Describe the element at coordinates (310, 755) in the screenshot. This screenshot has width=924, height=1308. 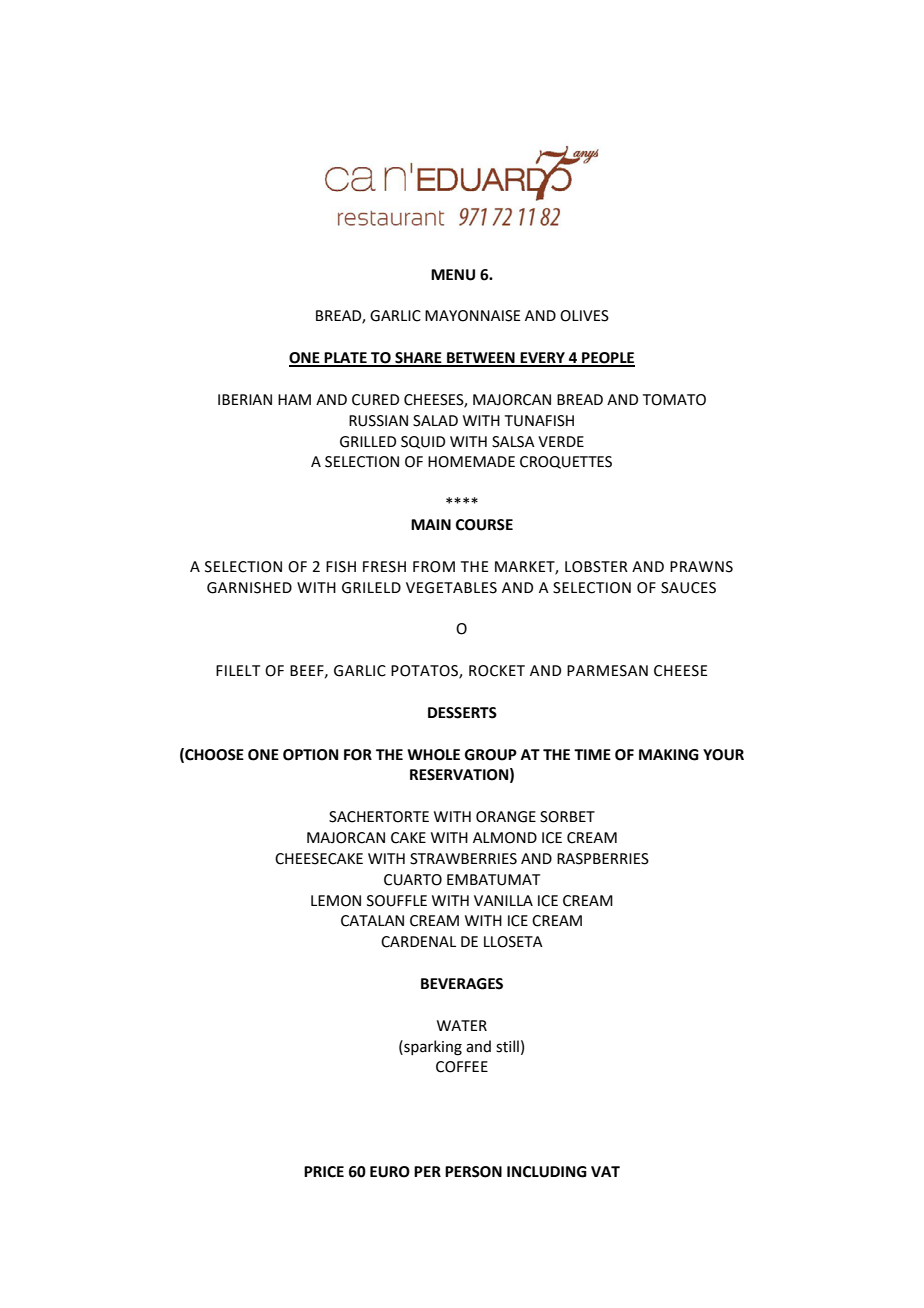
I see `OPTION` at that location.
